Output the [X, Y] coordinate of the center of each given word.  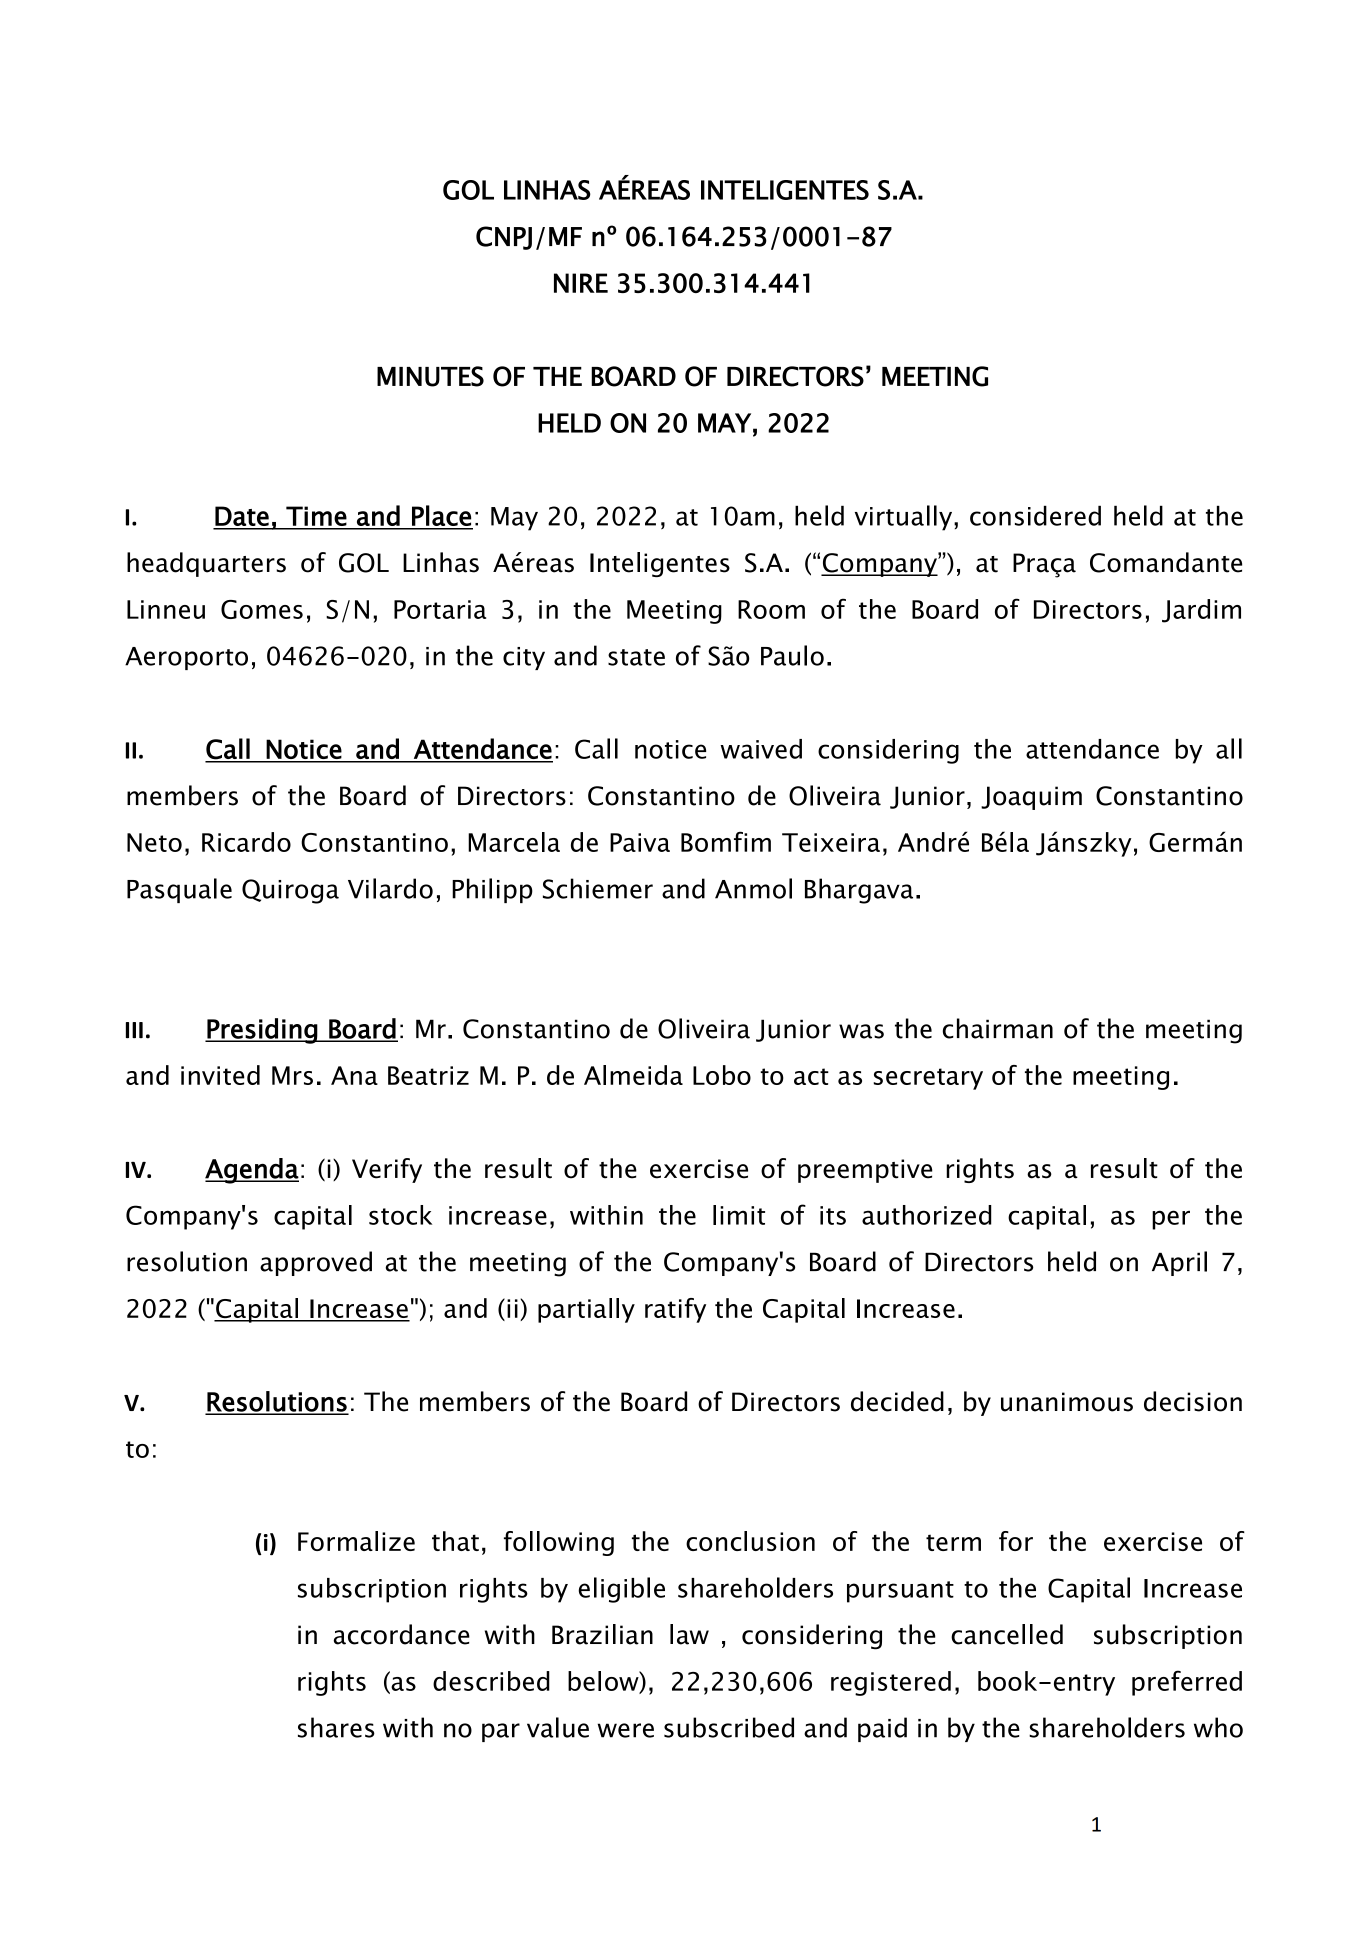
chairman [998, 1028]
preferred [1187, 1683]
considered [1035, 515]
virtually [905, 518]
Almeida [633, 1075]
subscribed [729, 1727]
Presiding [262, 1031]
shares [336, 1727]
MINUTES [430, 376]
